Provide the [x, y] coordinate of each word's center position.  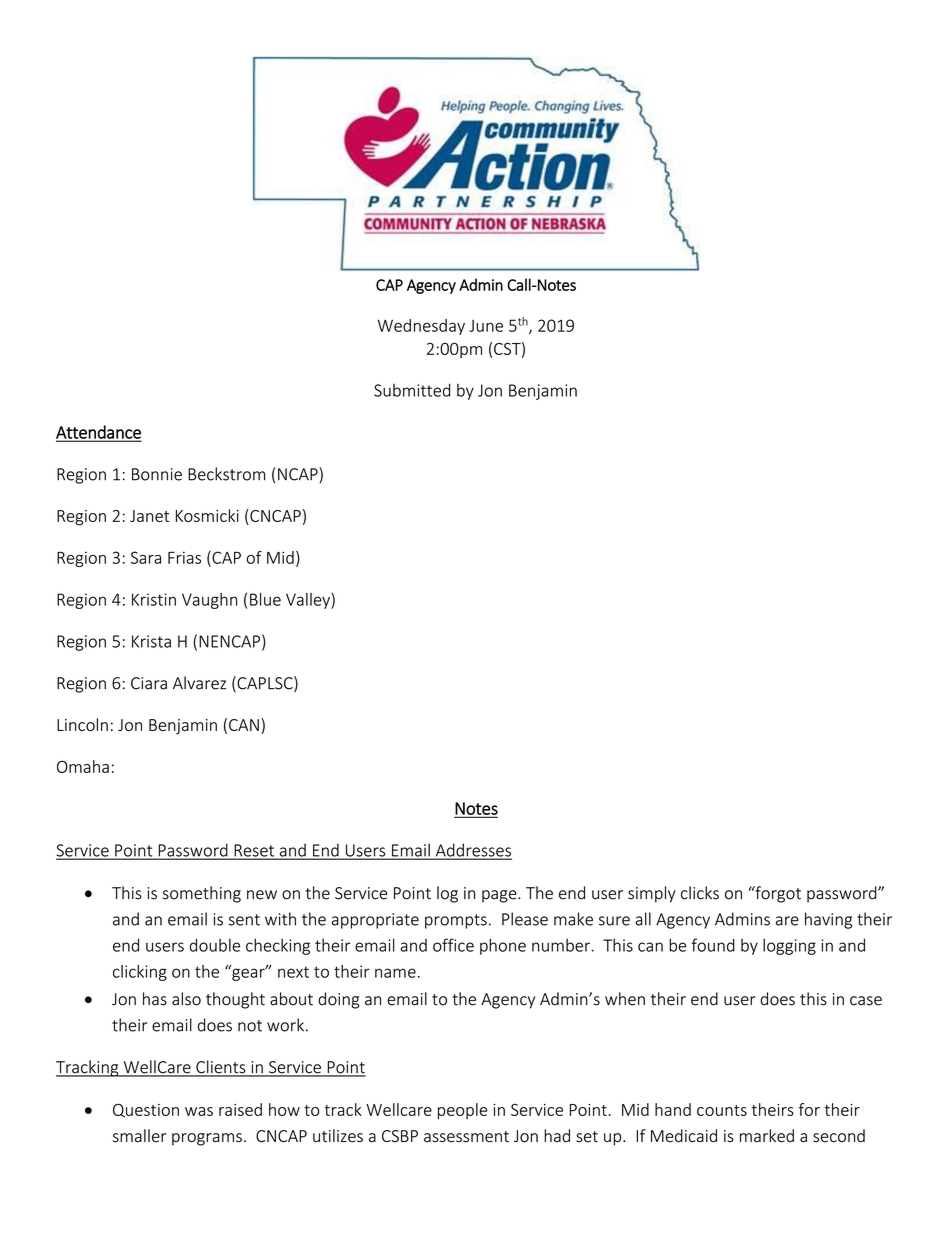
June [486, 326]
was [199, 1111]
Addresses [472, 851]
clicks [700, 893]
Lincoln [82, 724]
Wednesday [421, 327]
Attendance [98, 433]
